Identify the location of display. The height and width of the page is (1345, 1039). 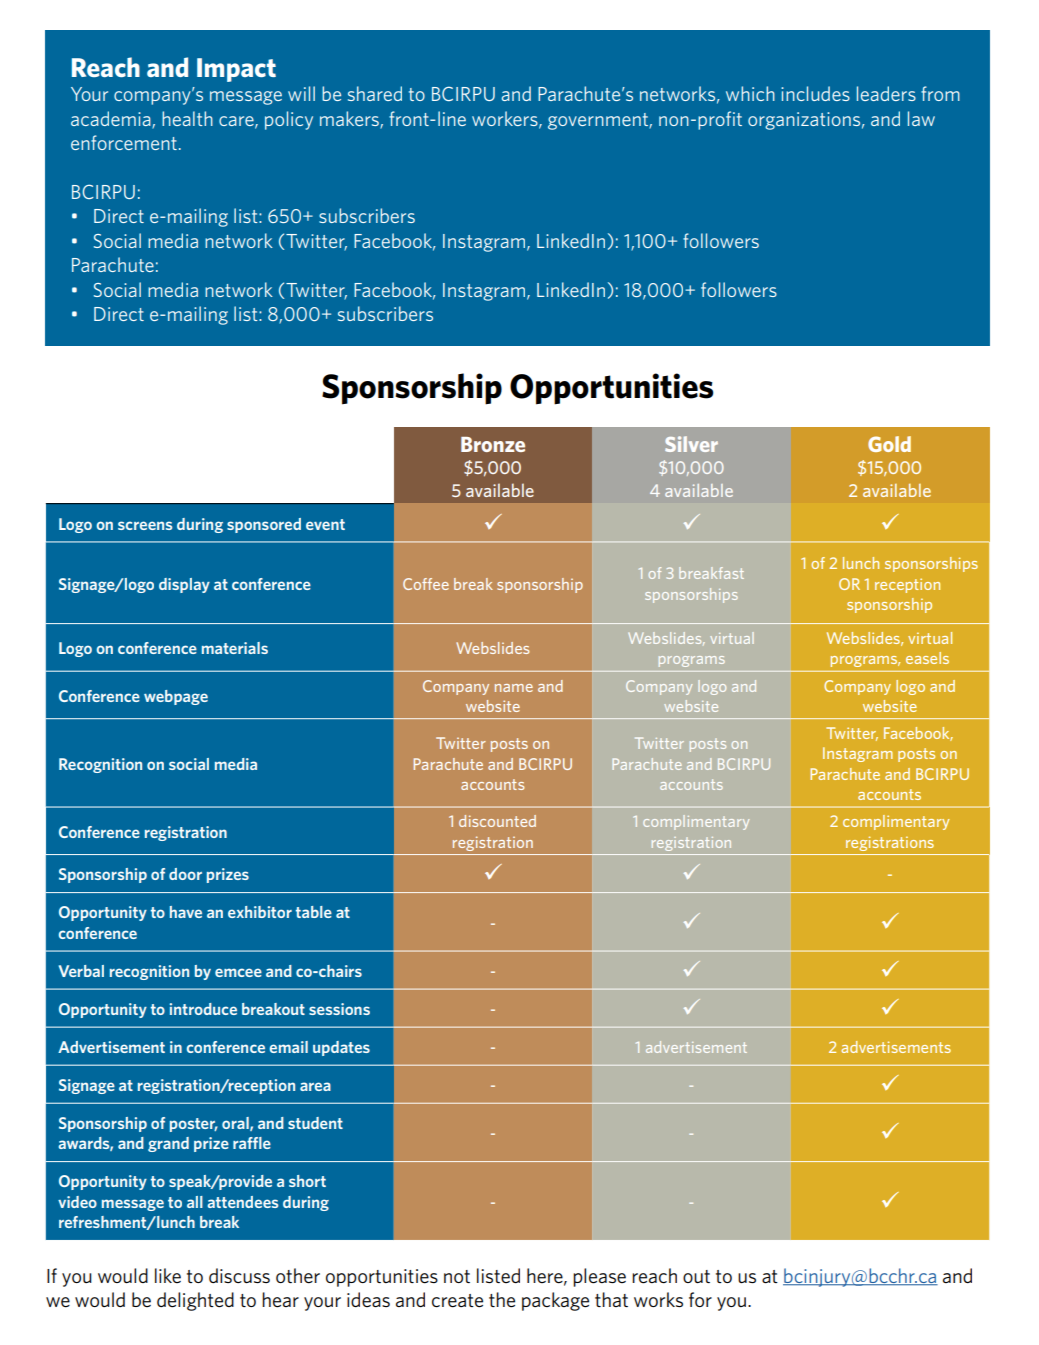
(184, 585).
